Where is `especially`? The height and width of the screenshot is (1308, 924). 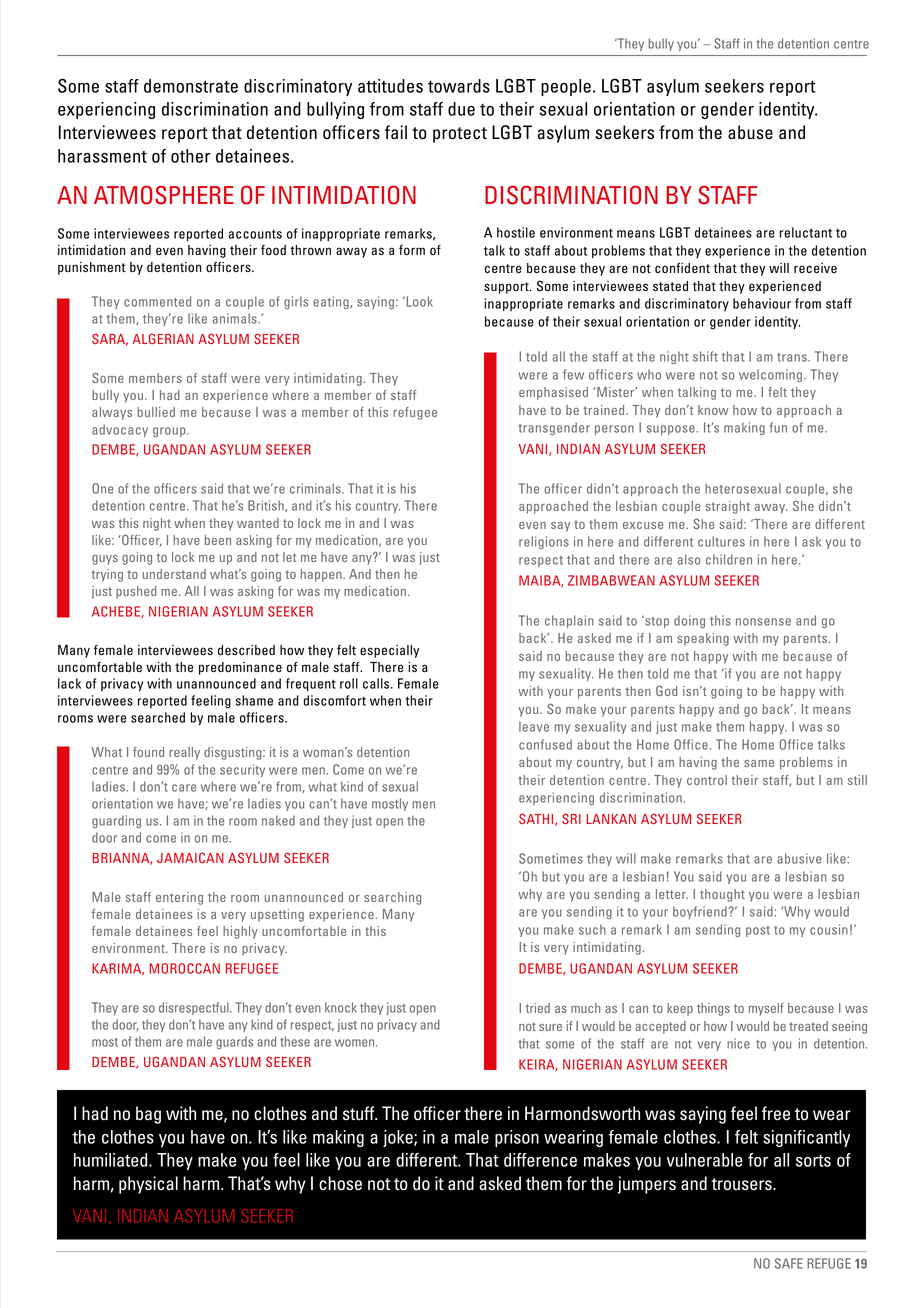
especially is located at coordinates (389, 651).
